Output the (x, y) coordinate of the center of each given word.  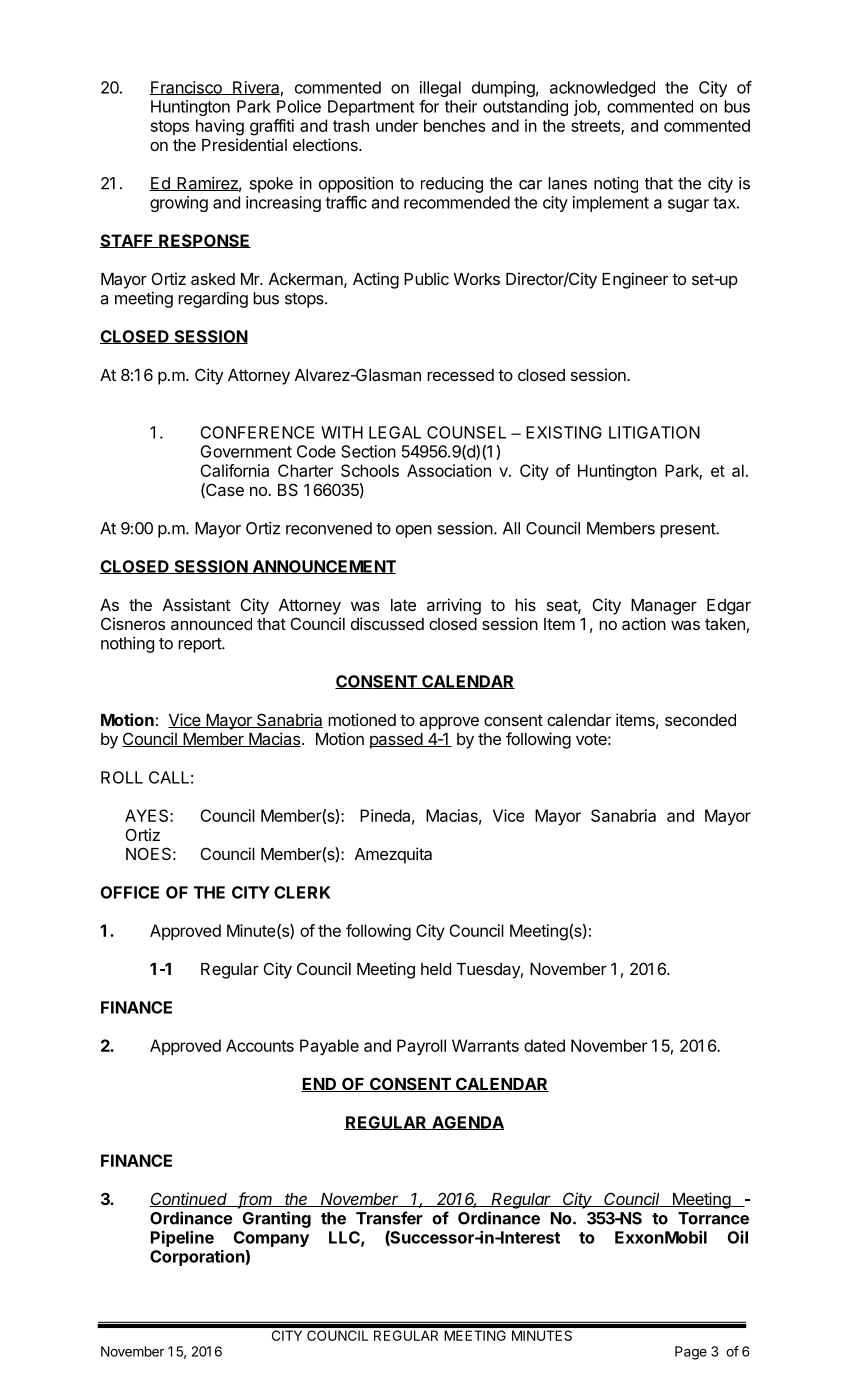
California (234, 470)
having (220, 127)
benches (454, 125)
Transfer (389, 1218)
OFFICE (129, 892)
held (436, 969)
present (688, 530)
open (414, 531)
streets (596, 127)
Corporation (198, 1258)
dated (544, 1045)
